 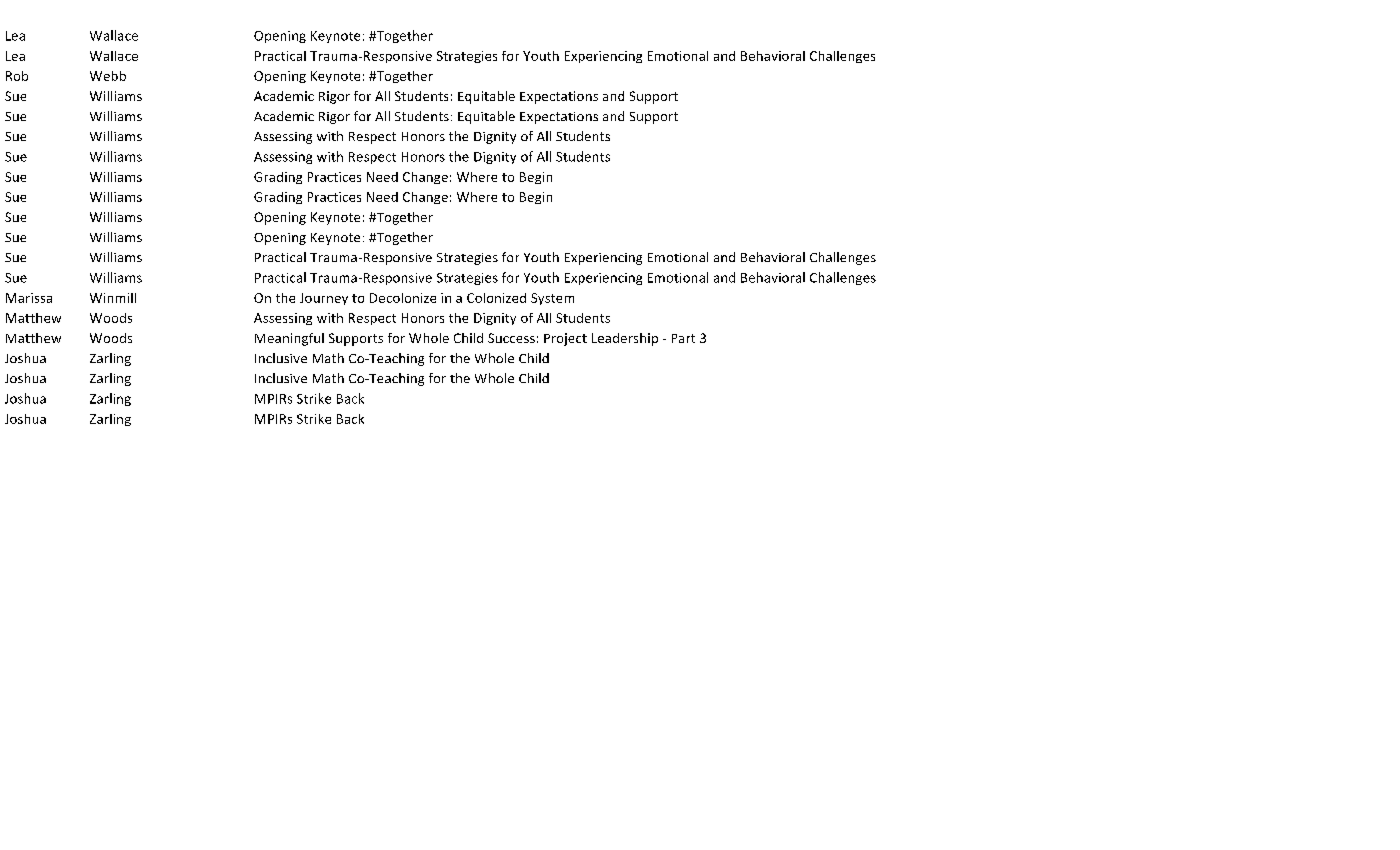 I want to click on Success, so click(x=511, y=338).
